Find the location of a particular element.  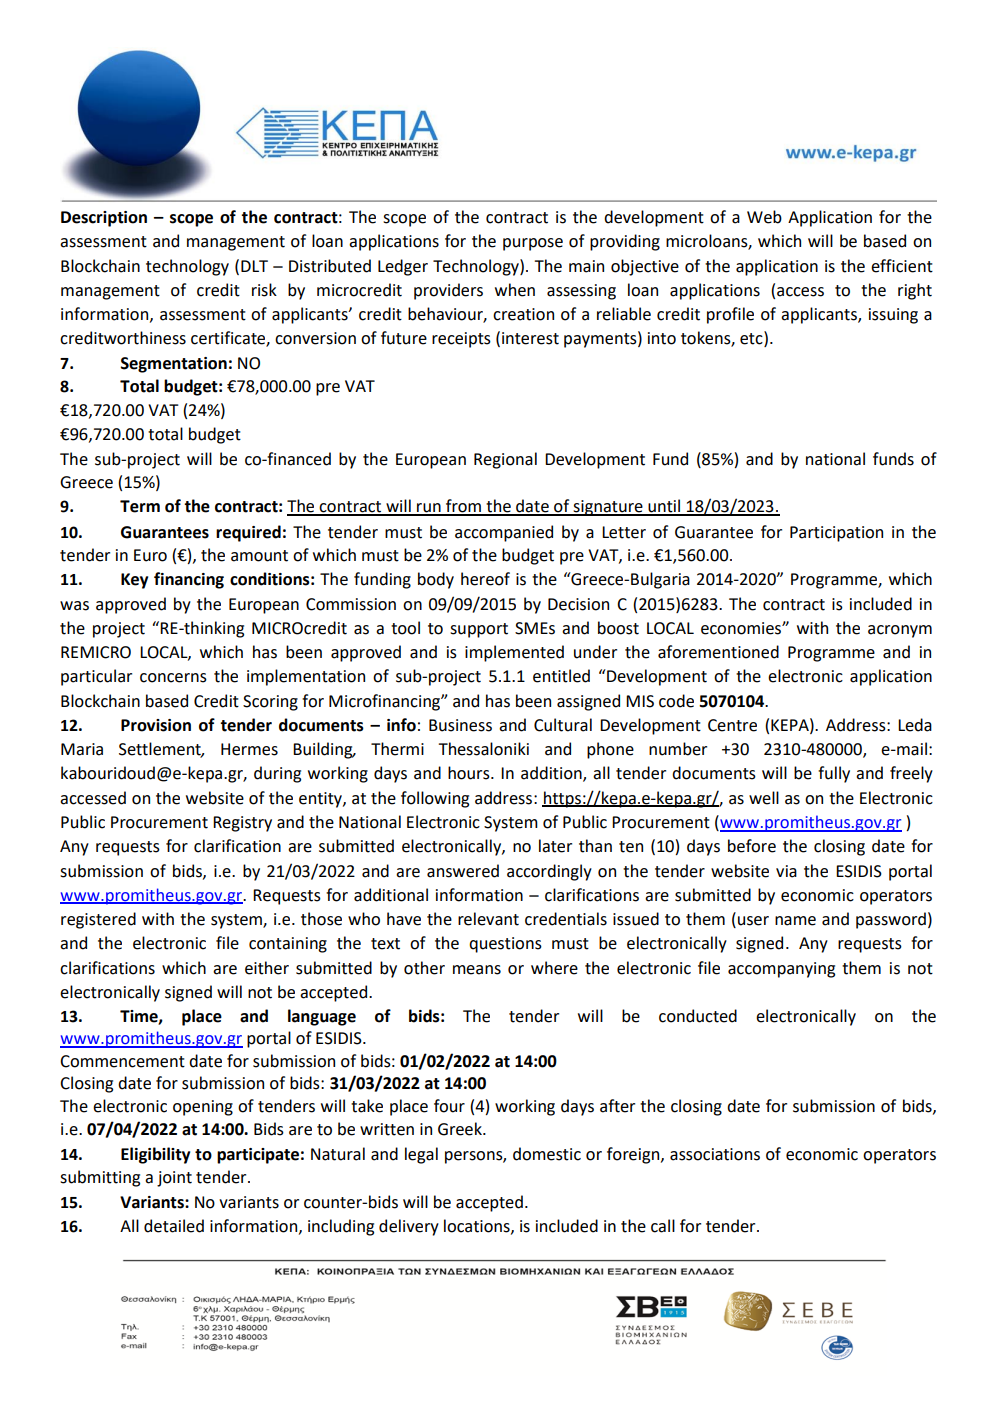

Term is located at coordinates (140, 506).
